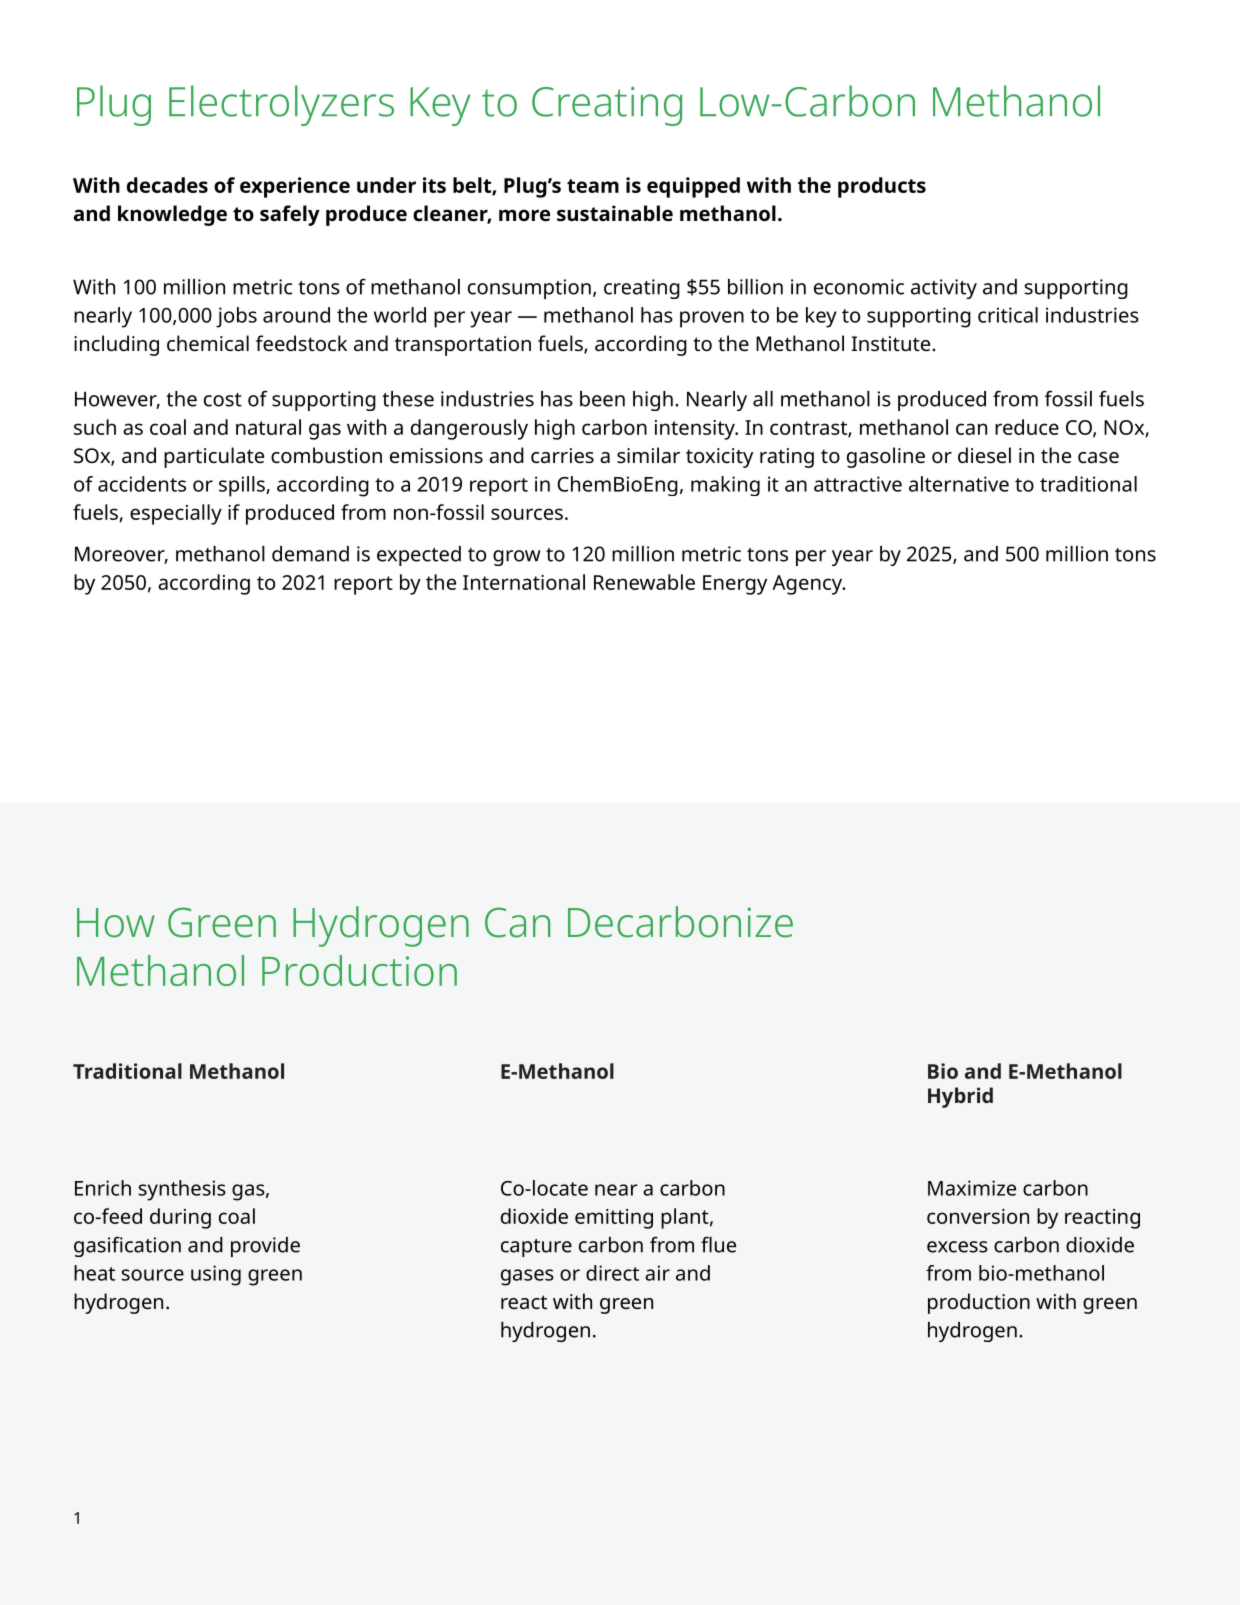 This document has height=1605, width=1240. Describe the element at coordinates (615, 213) in the document. I see `sustainable` at that location.
